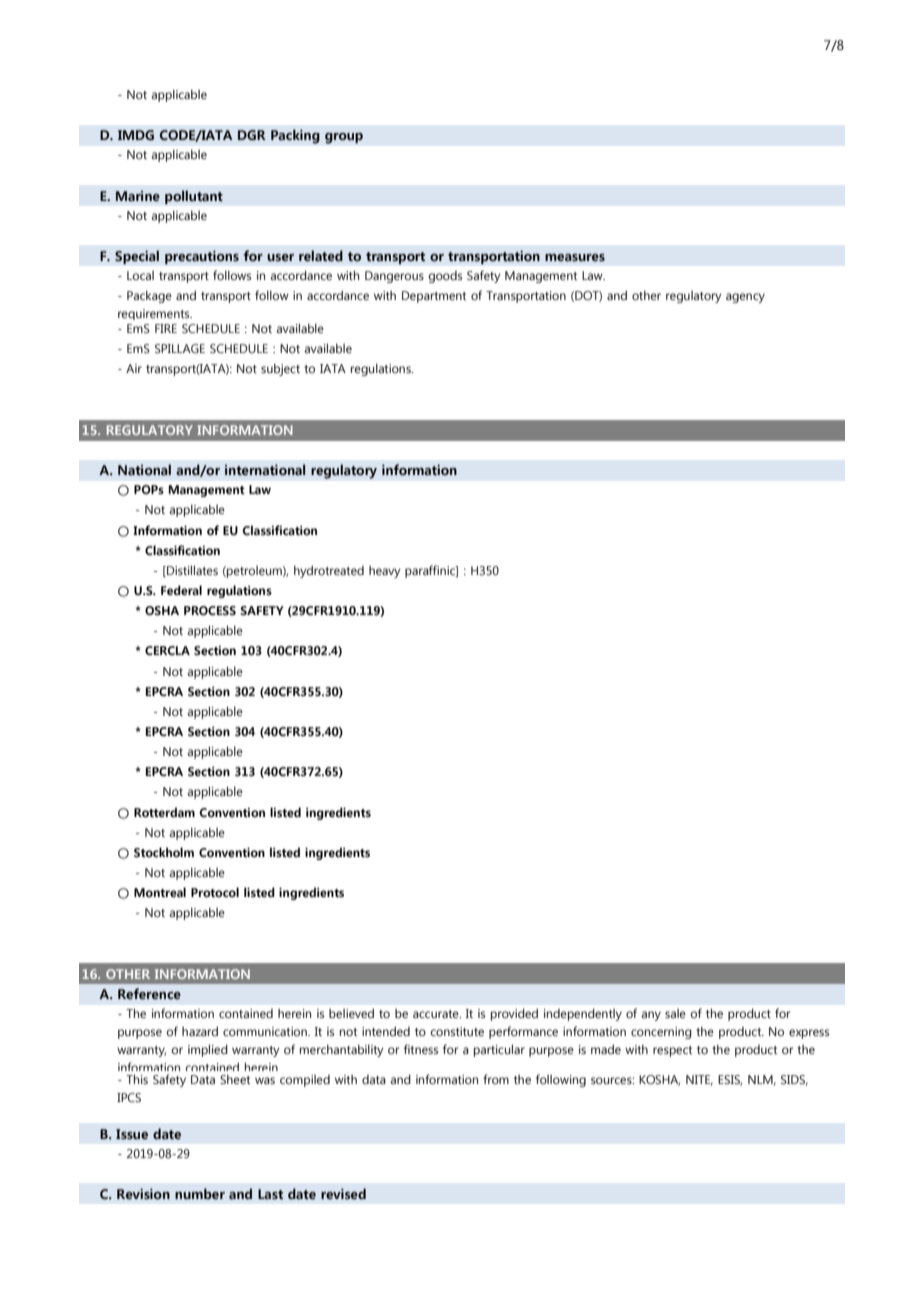 The width and height of the screenshot is (924, 1308). Describe the element at coordinates (191, 571) in the screenshot. I see `Distillates` at that location.
